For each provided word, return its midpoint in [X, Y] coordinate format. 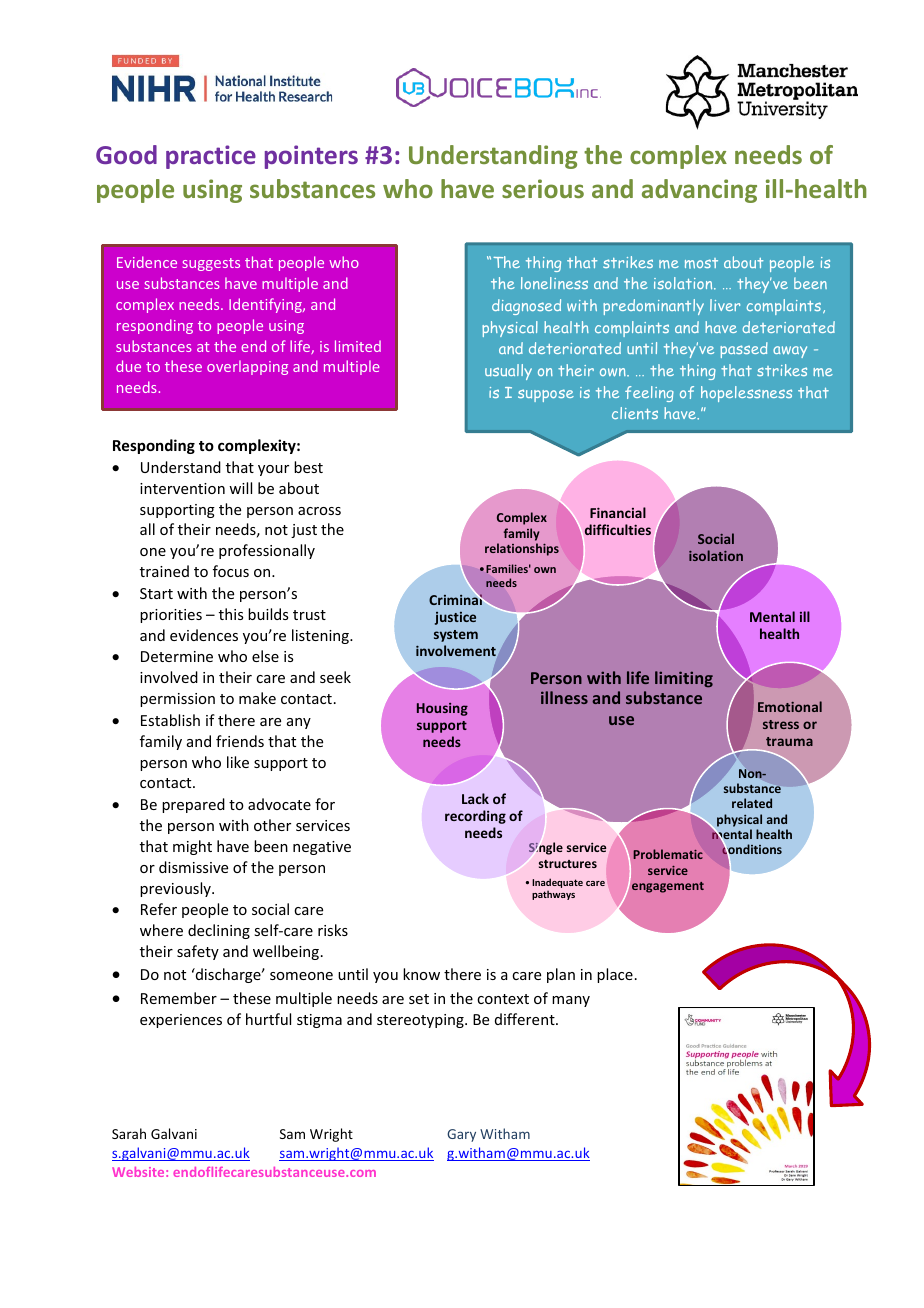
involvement [456, 650]
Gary [461, 1135]
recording [475, 817]
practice [211, 157]
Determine [177, 656]
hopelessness [746, 394]
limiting [684, 679]
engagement [668, 887]
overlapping [247, 367]
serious [543, 188]
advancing [699, 191]
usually [508, 372]
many [571, 1001]
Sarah [129, 1133]
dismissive [193, 867]
